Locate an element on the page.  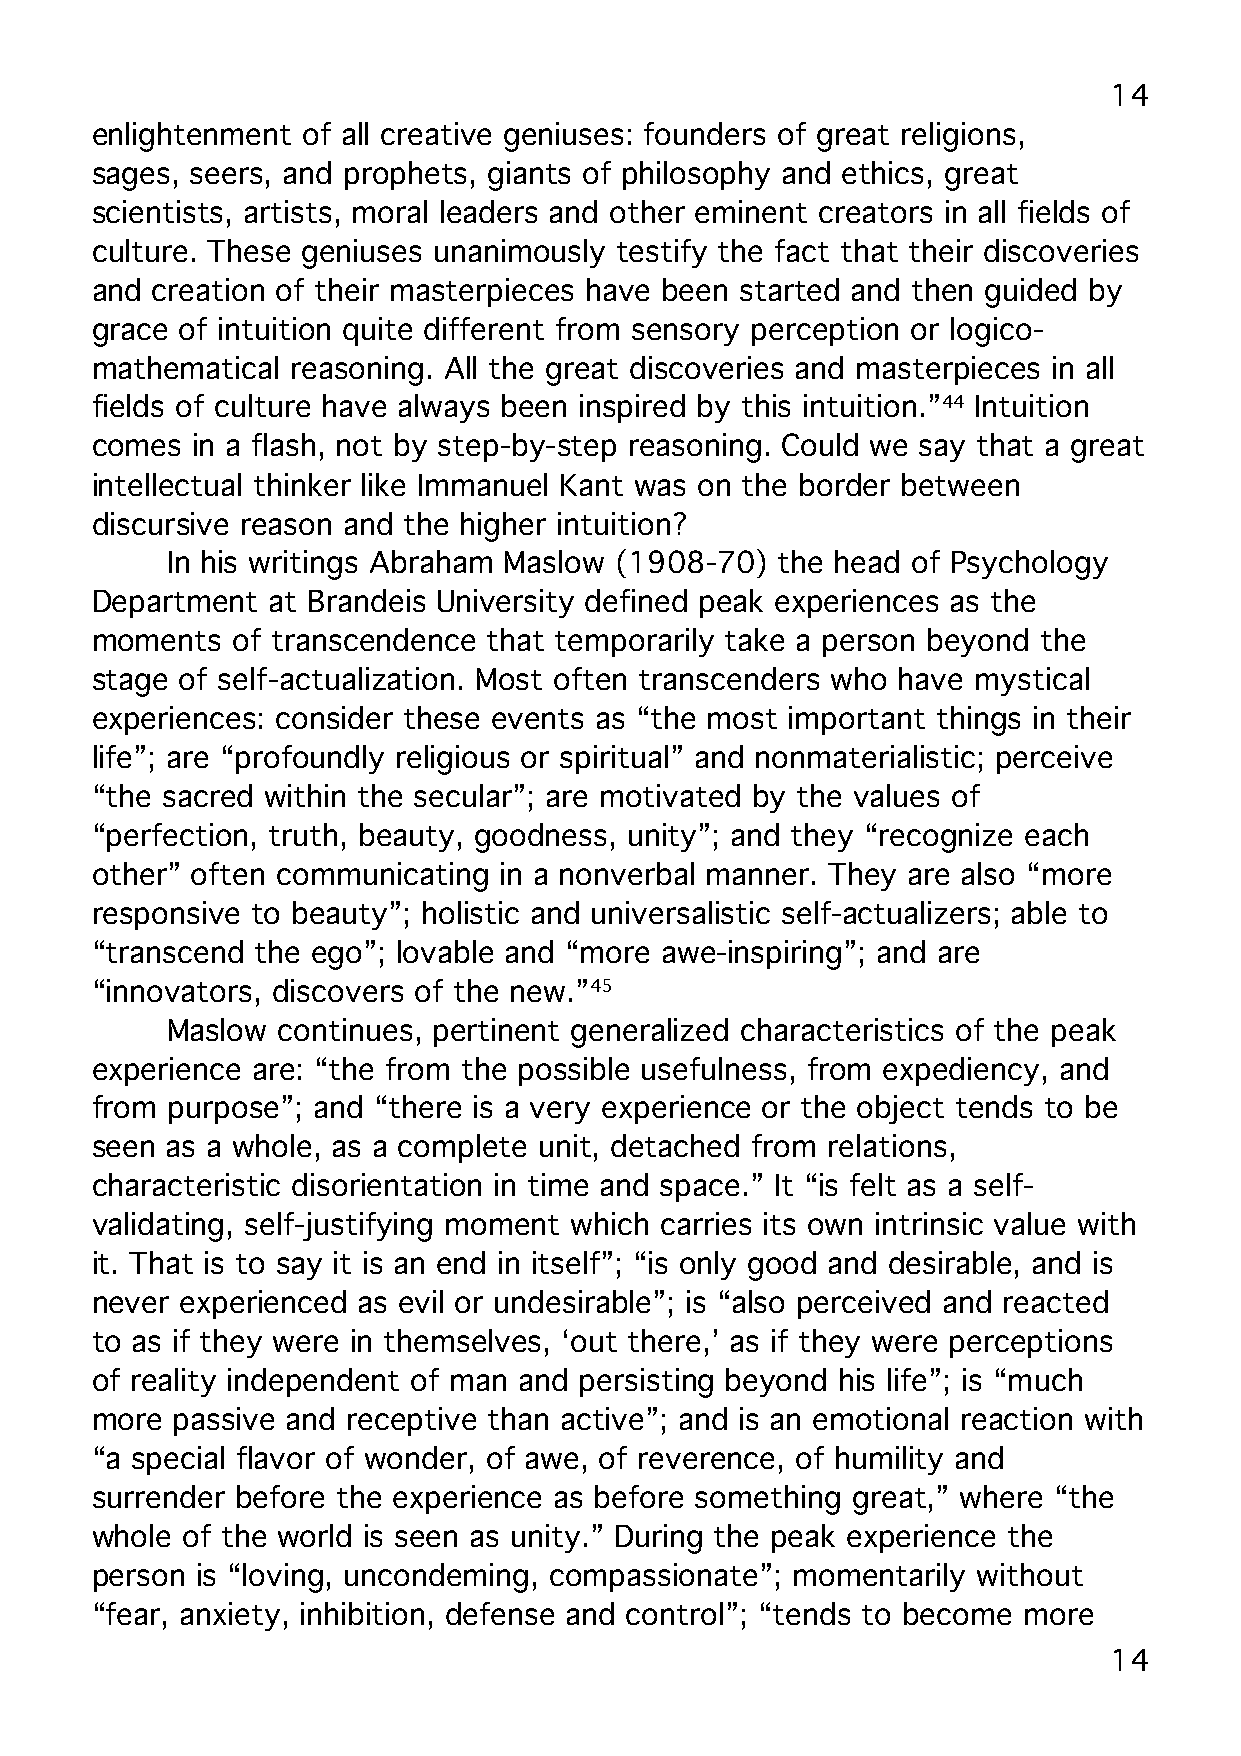
religions is located at coordinates (958, 137).
